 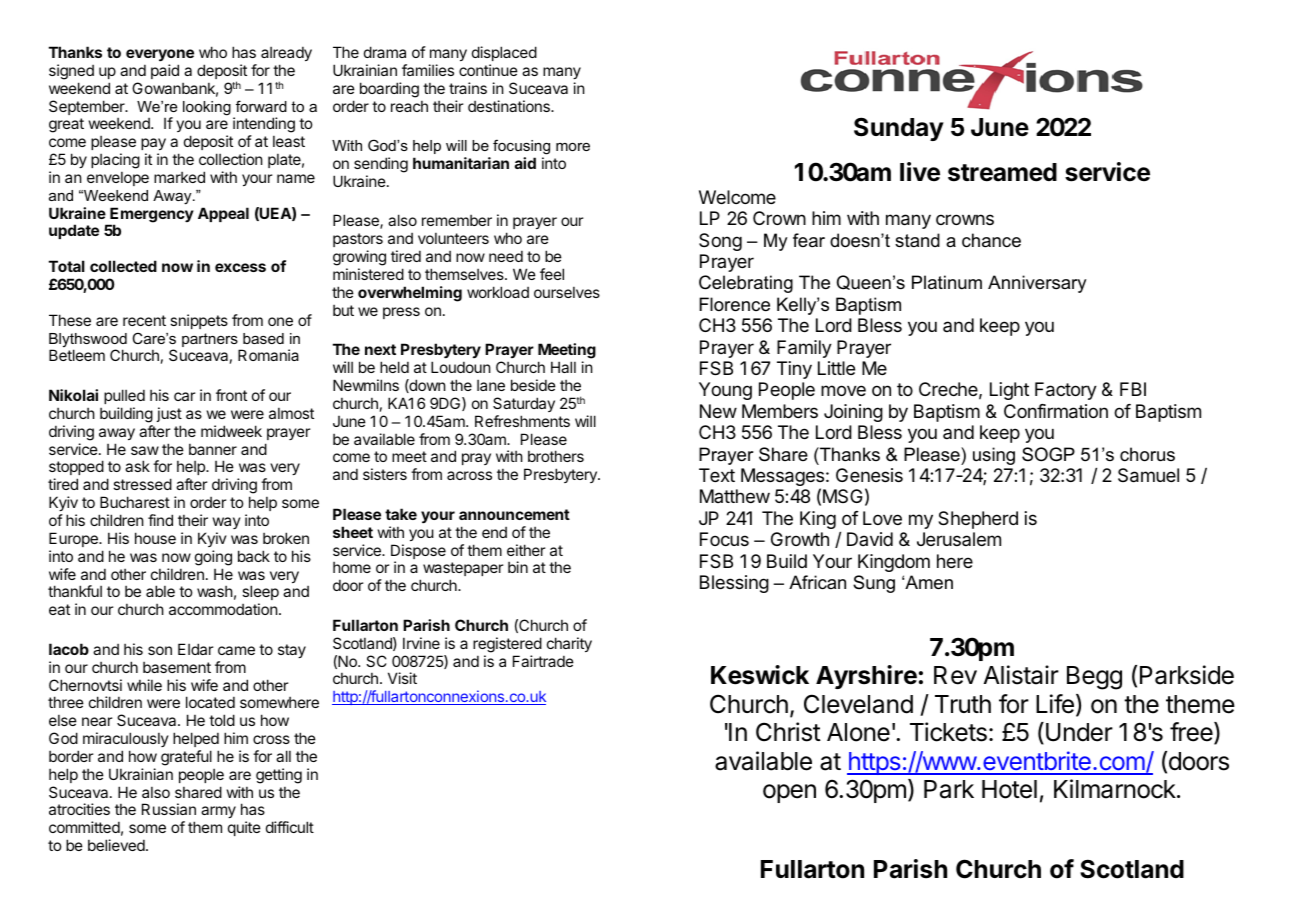 What do you see at coordinates (569, 644) in the screenshot?
I see `charity` at bounding box center [569, 644].
